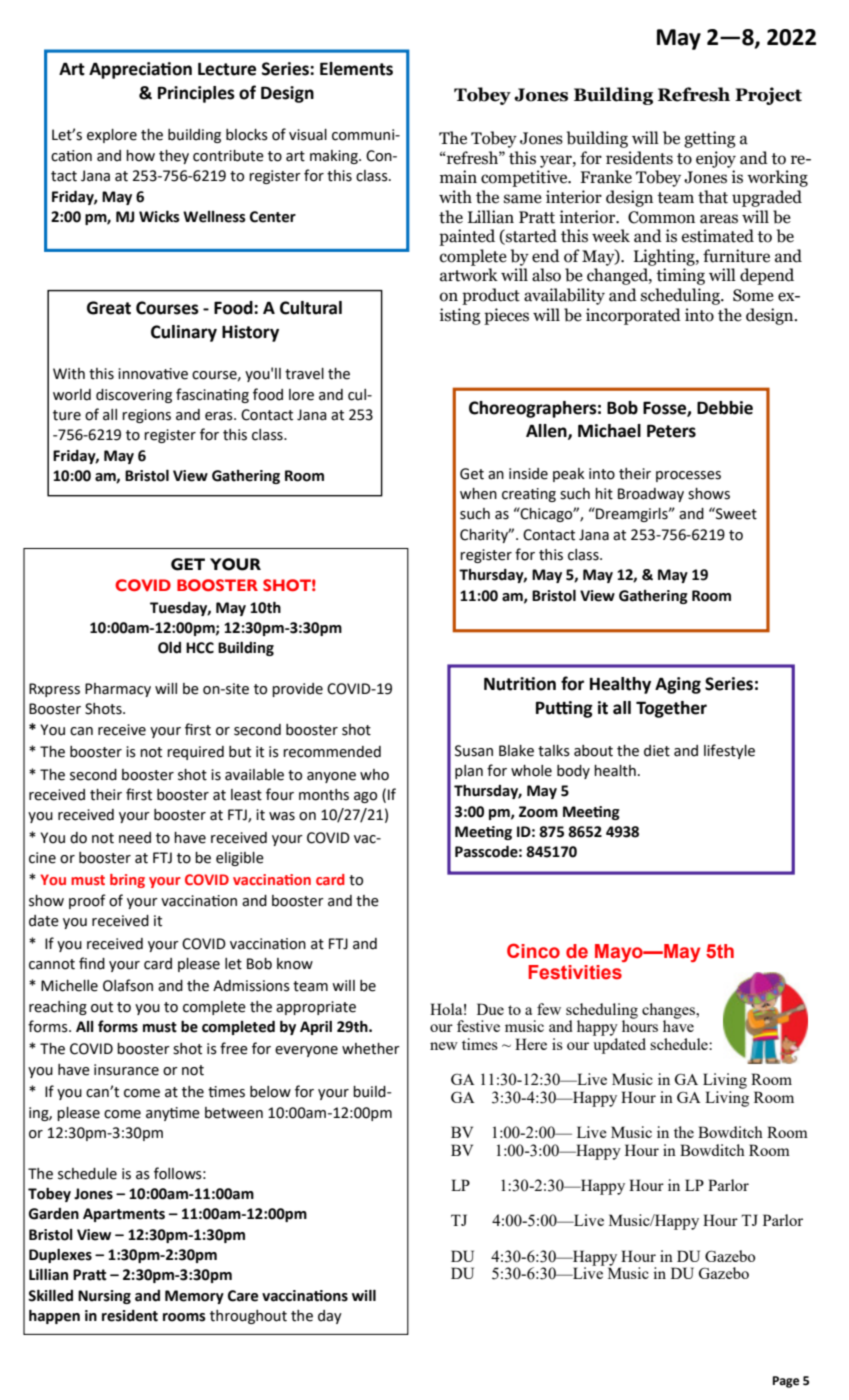 The image size is (849, 1400). I want to click on Elements, so click(356, 69).
